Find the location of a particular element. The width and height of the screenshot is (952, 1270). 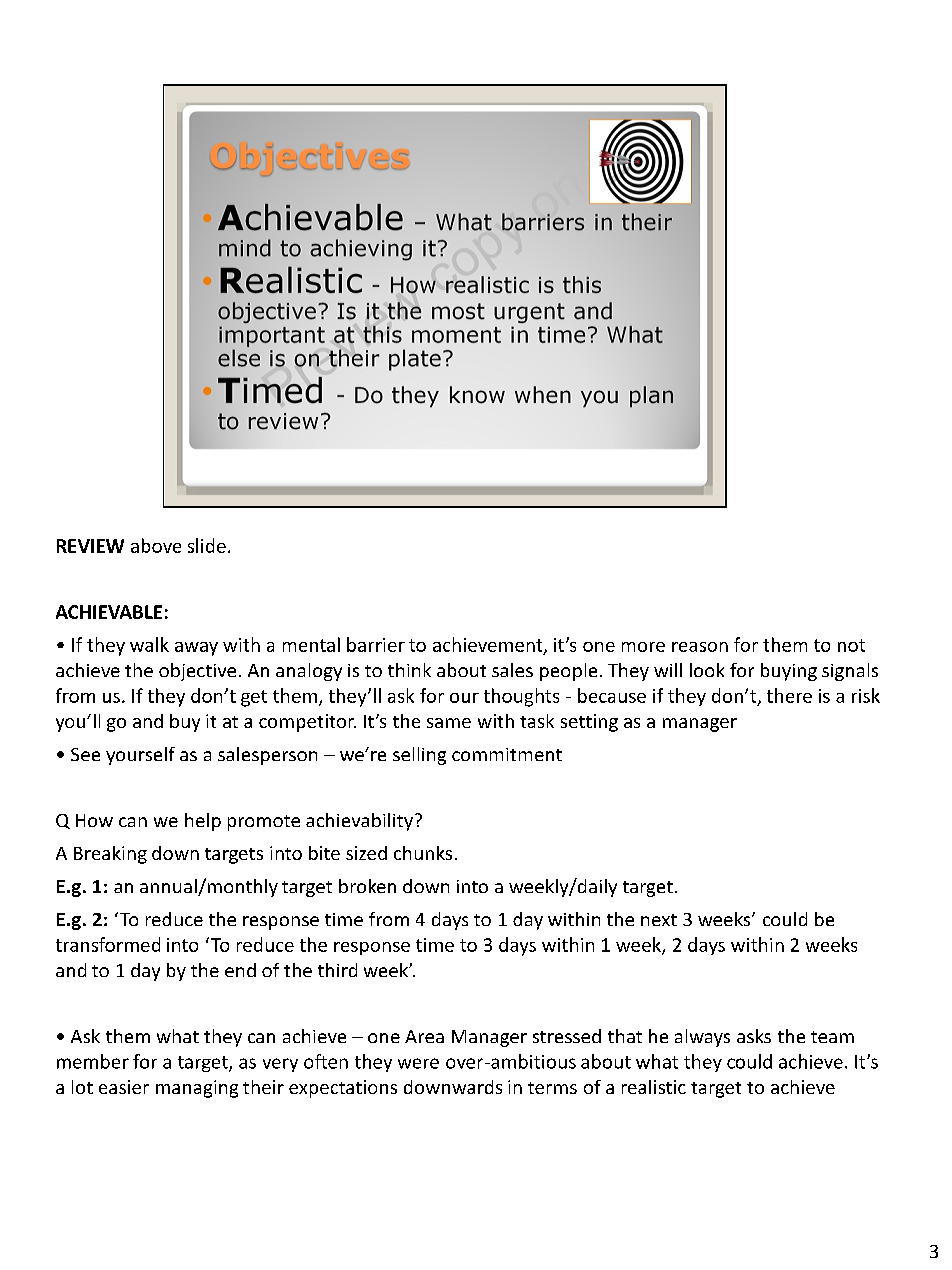

help is located at coordinates (203, 822).
